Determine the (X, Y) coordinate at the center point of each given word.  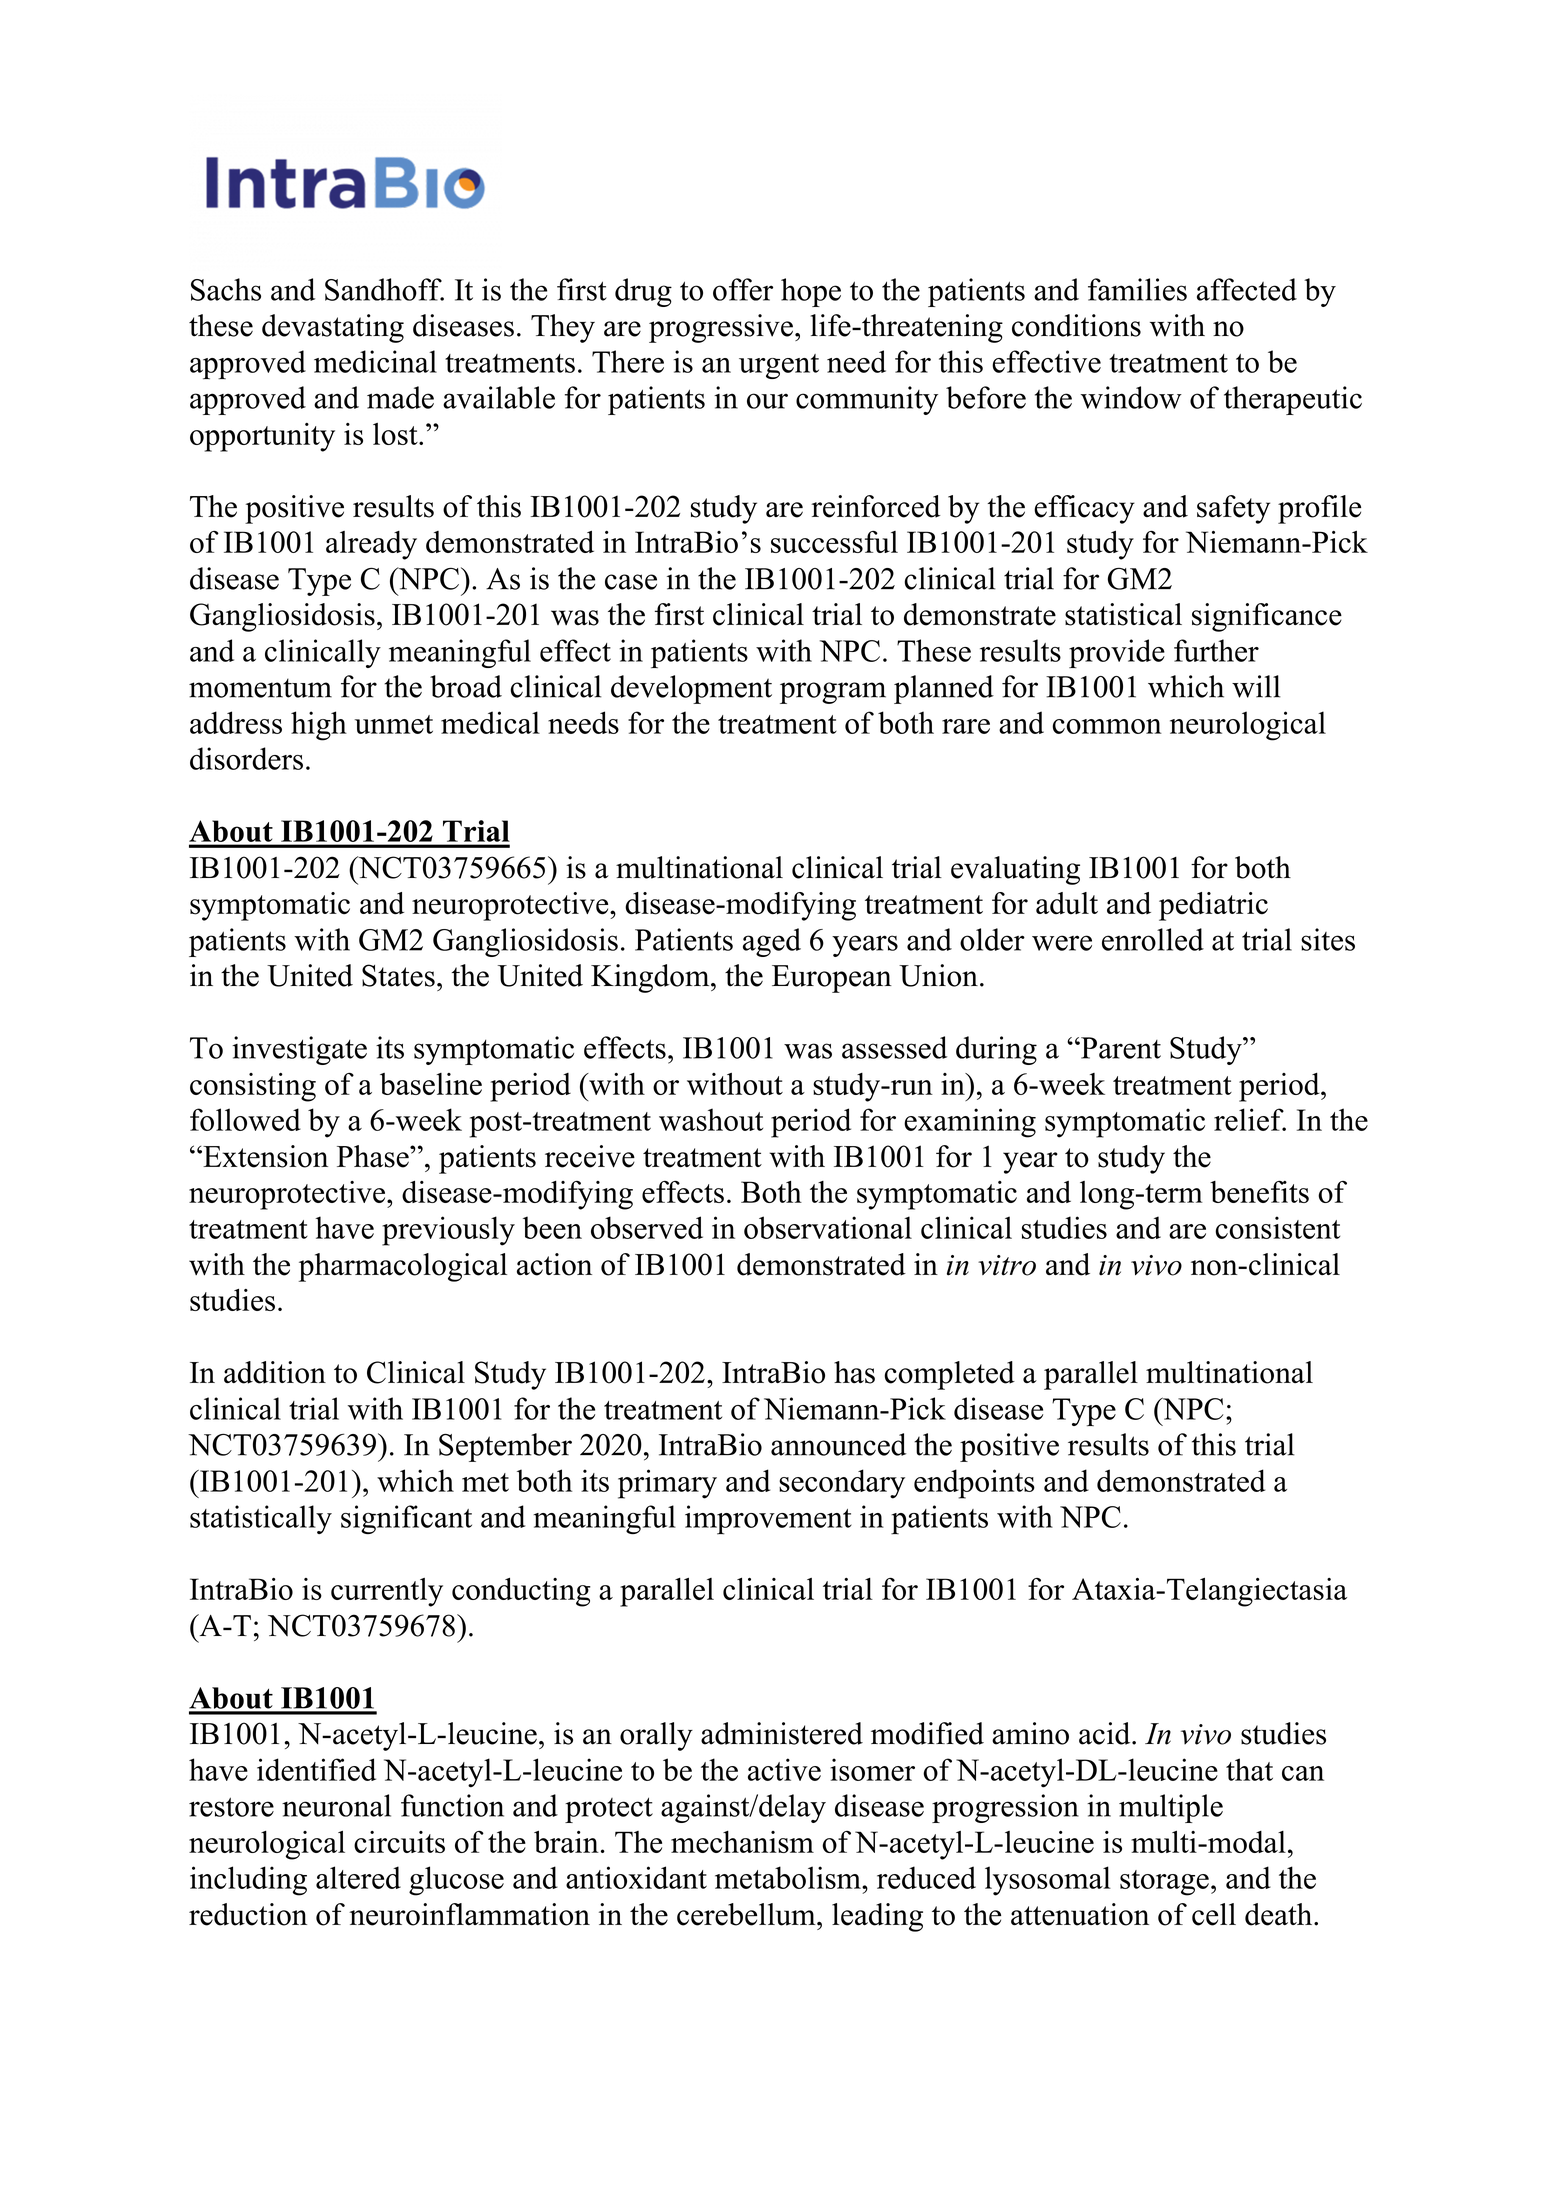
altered (358, 1877)
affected (1247, 289)
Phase (374, 1156)
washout (711, 1119)
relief (1250, 1119)
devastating (333, 328)
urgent (779, 366)
